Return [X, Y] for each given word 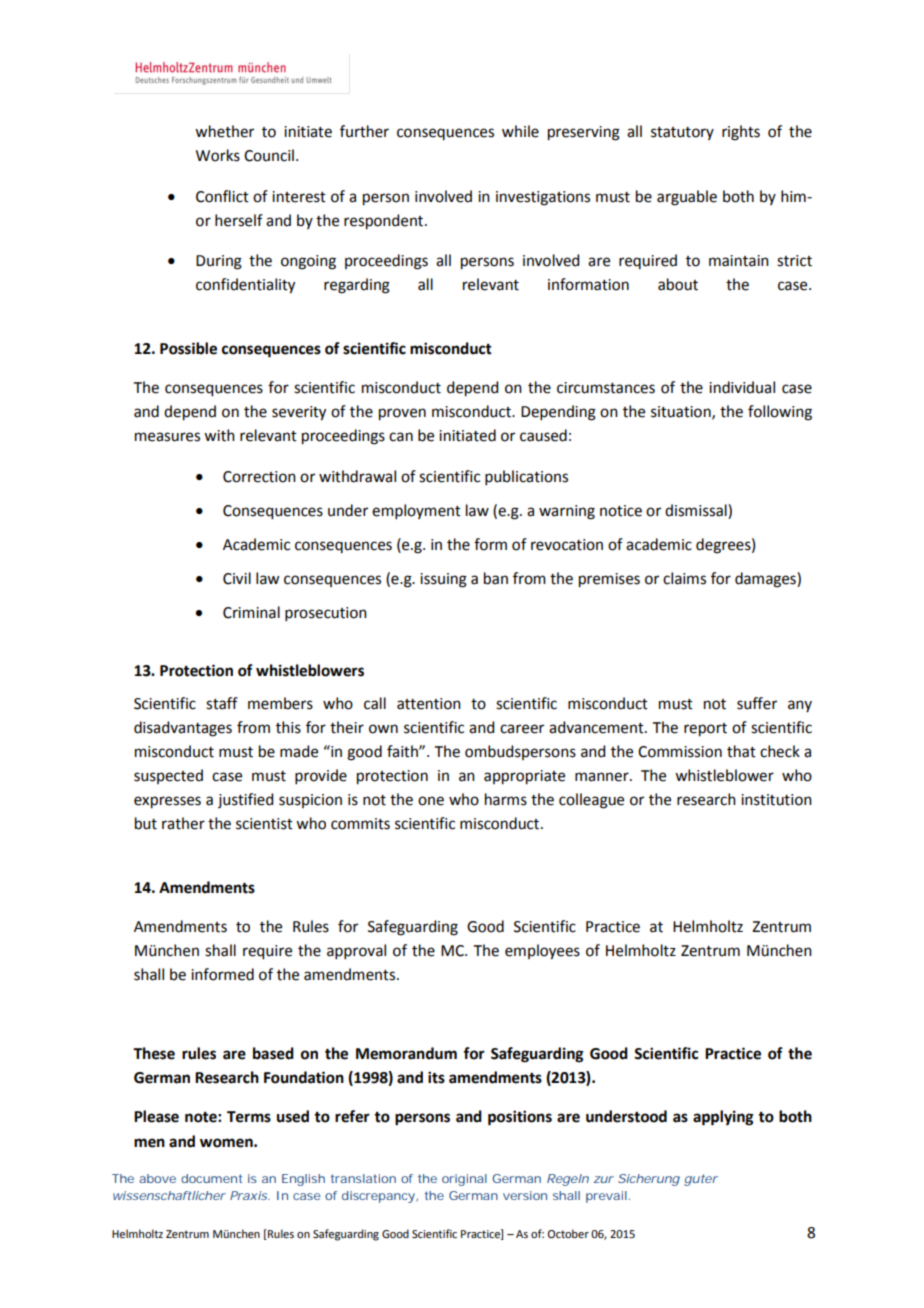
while [520, 131]
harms [506, 799]
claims [684, 578]
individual [742, 387]
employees [542, 952]
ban [496, 578]
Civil [237, 578]
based [273, 1053]
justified [245, 800]
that [741, 751]
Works [218, 155]
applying [723, 1118]
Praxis [249, 1195]
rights [741, 133]
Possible [188, 348]
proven [402, 414]
